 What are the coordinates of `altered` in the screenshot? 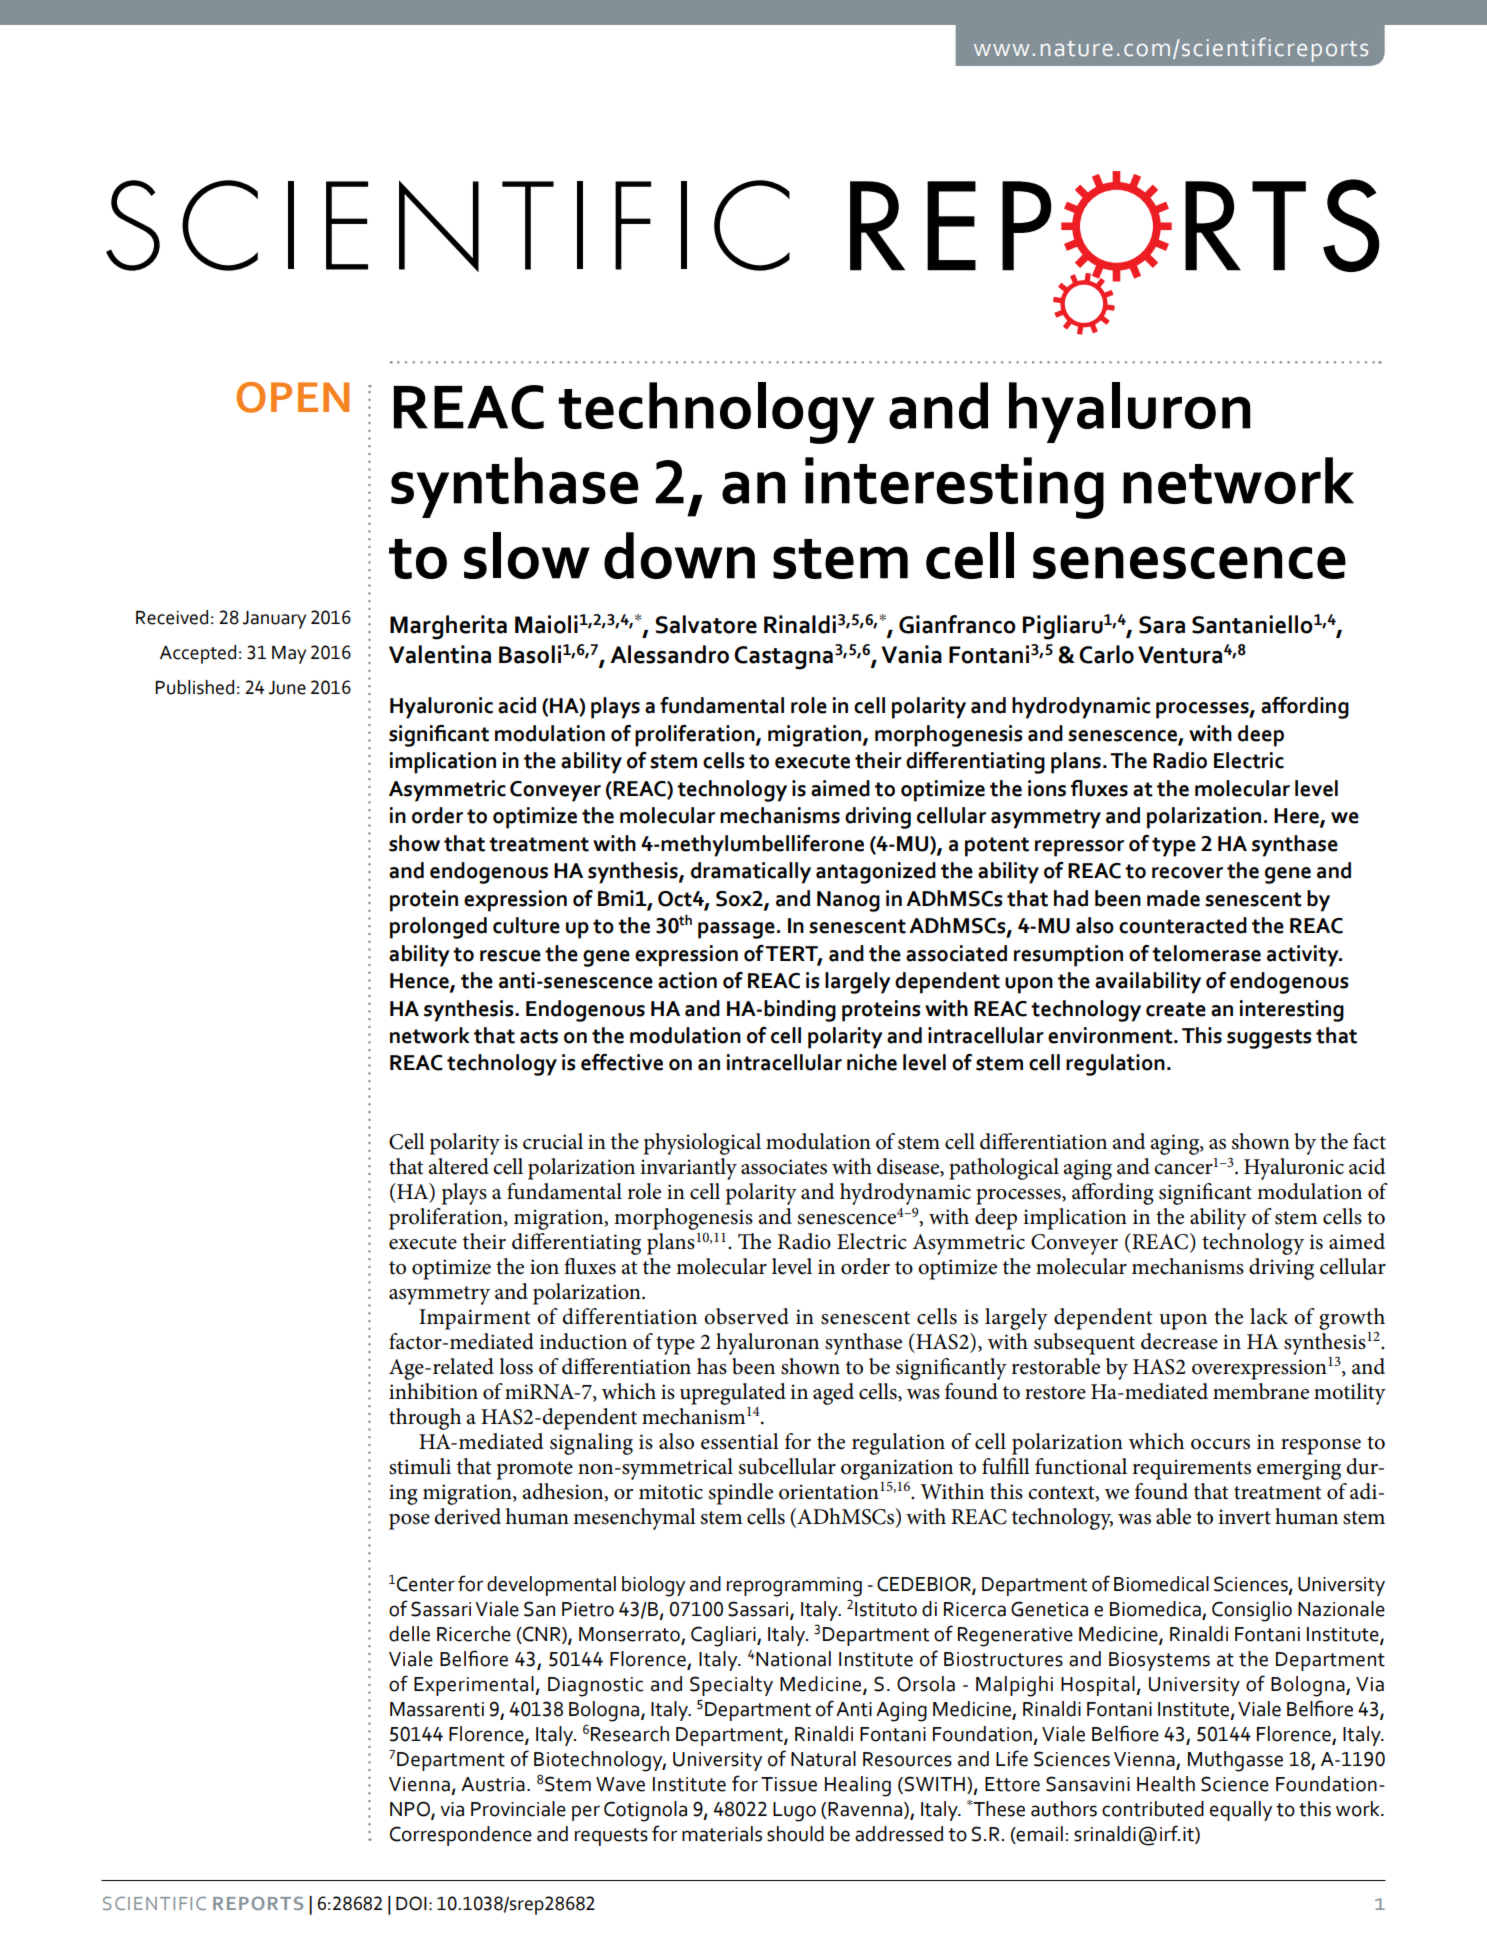 It's located at (458, 1166).
